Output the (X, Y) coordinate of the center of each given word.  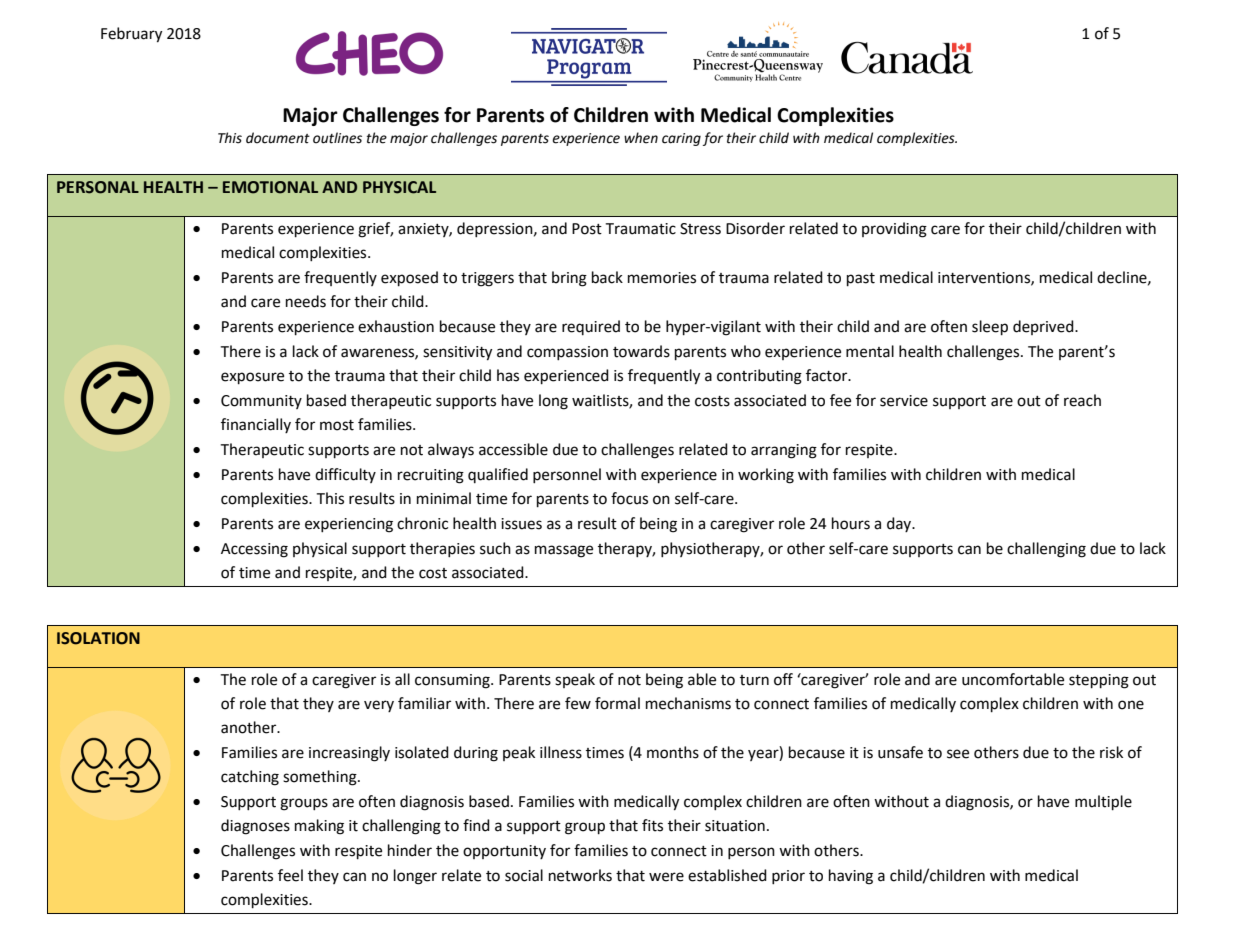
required (591, 327)
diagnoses (255, 827)
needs (306, 301)
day (900, 524)
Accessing (254, 550)
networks (580, 875)
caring (681, 139)
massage (564, 551)
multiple (1103, 803)
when (641, 138)
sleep (990, 328)
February (131, 35)
